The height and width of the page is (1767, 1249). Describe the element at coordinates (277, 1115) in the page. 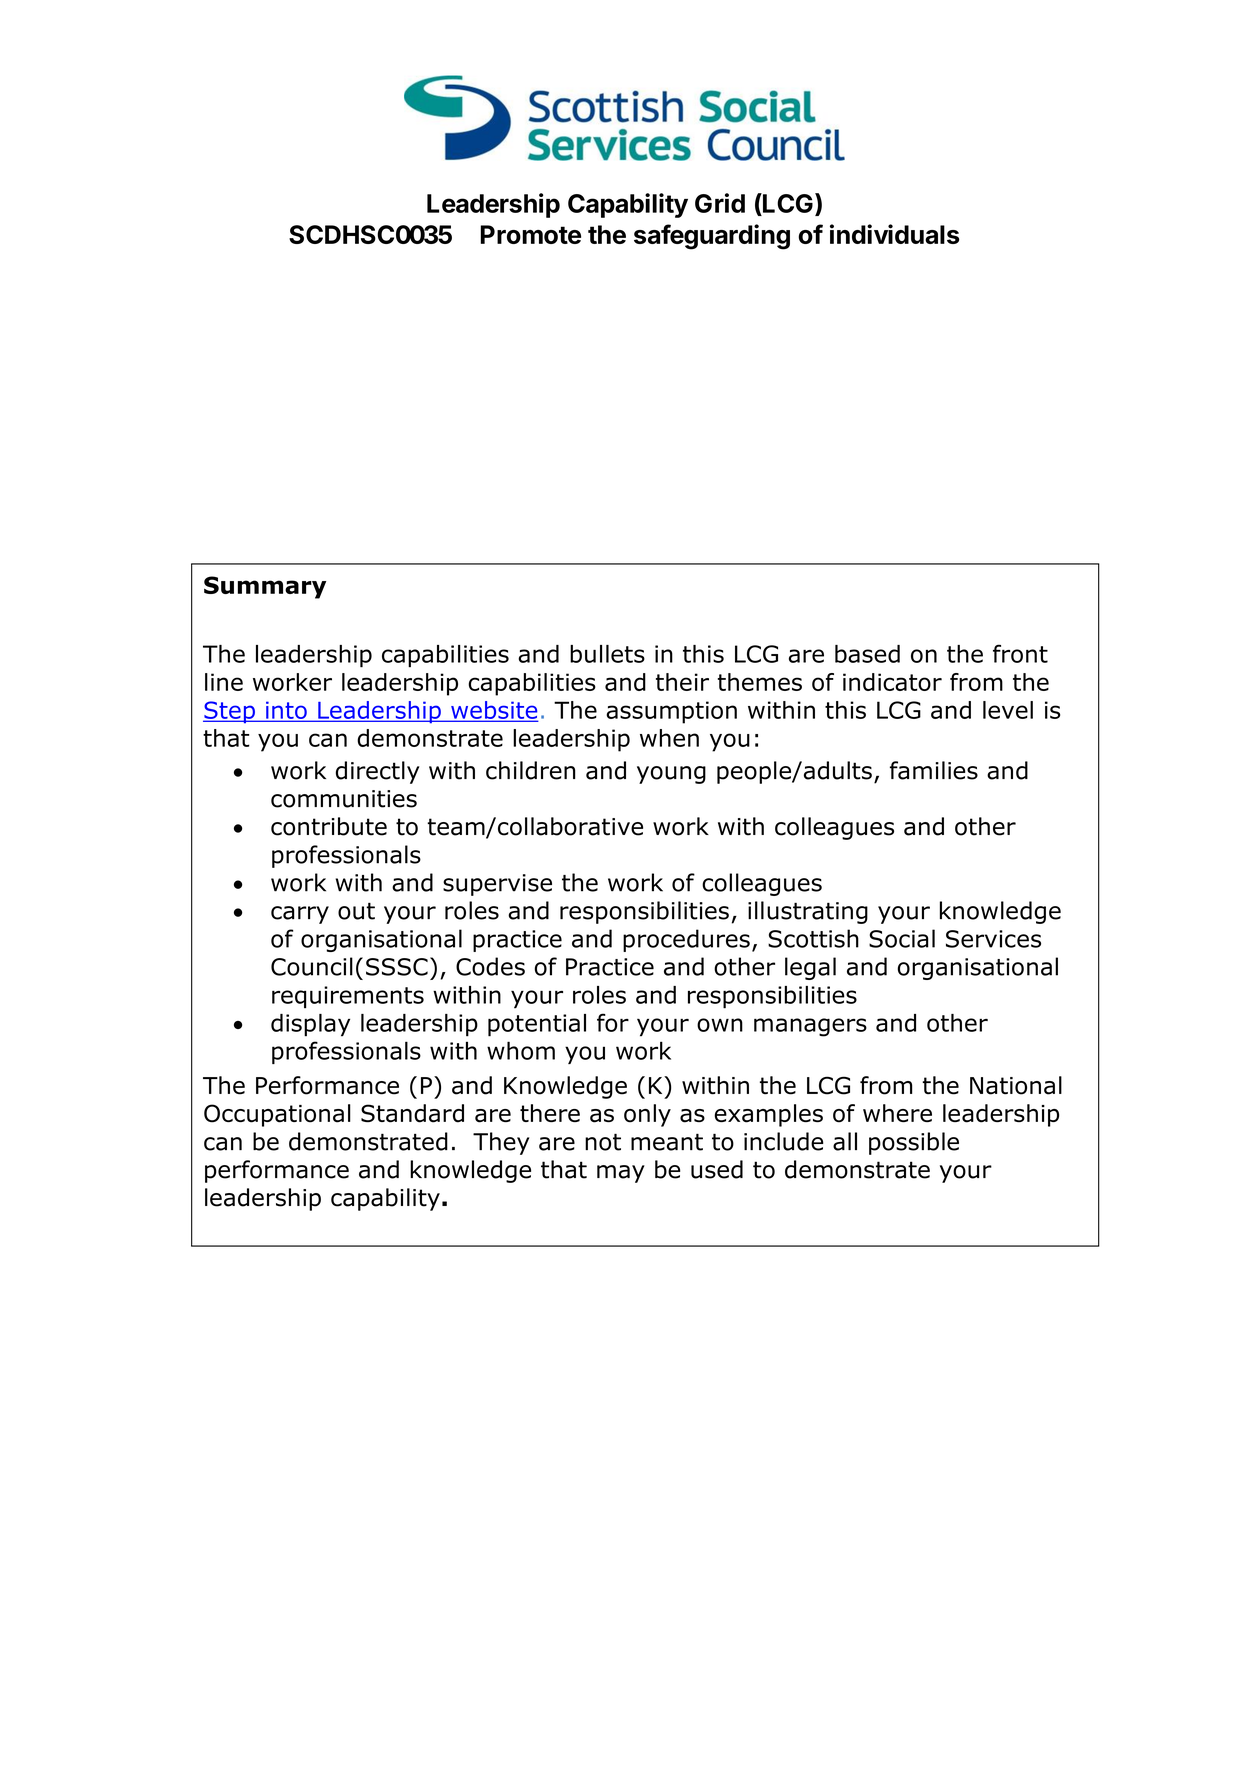

I see `Occupational` at that location.
